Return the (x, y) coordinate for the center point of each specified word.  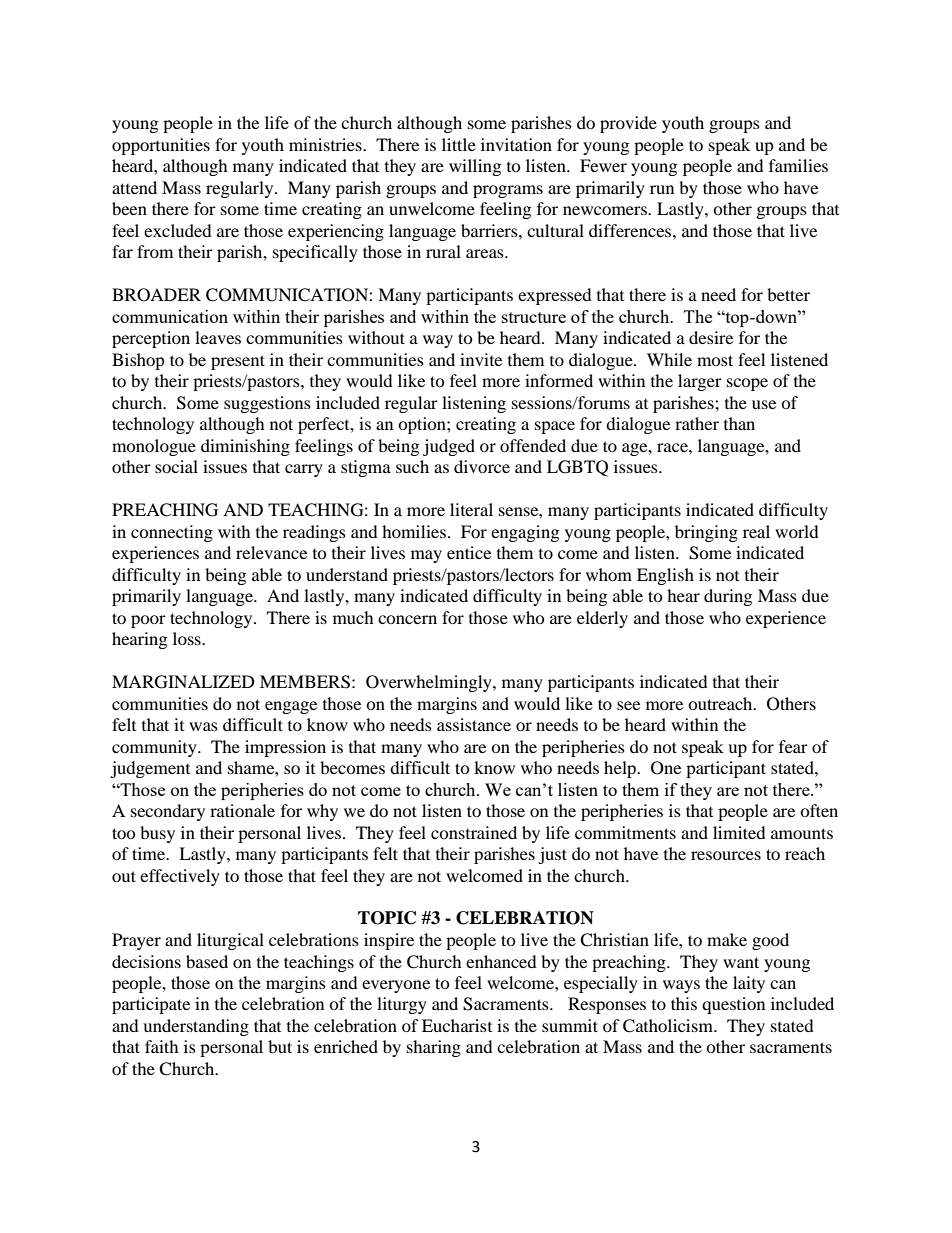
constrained (474, 832)
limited (739, 832)
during (728, 597)
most (715, 360)
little (459, 144)
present (238, 362)
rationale (242, 810)
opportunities (161, 146)
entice (469, 552)
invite (481, 359)
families (798, 165)
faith (162, 1046)
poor (148, 621)
